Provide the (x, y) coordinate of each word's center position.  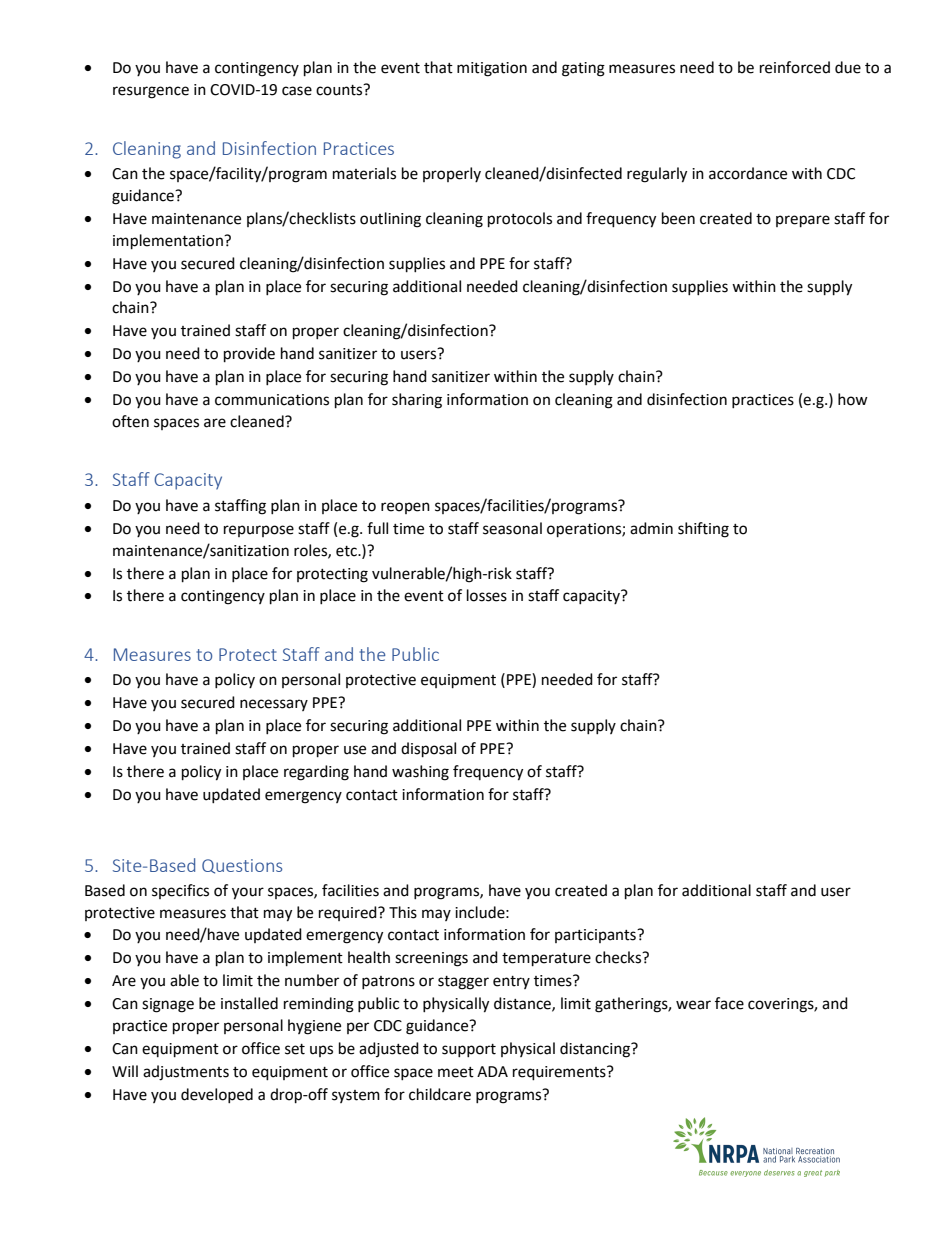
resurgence (151, 92)
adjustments (186, 1073)
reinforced (795, 67)
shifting (703, 530)
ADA (492, 1071)
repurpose (259, 531)
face (729, 1003)
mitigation (492, 69)
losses (487, 595)
